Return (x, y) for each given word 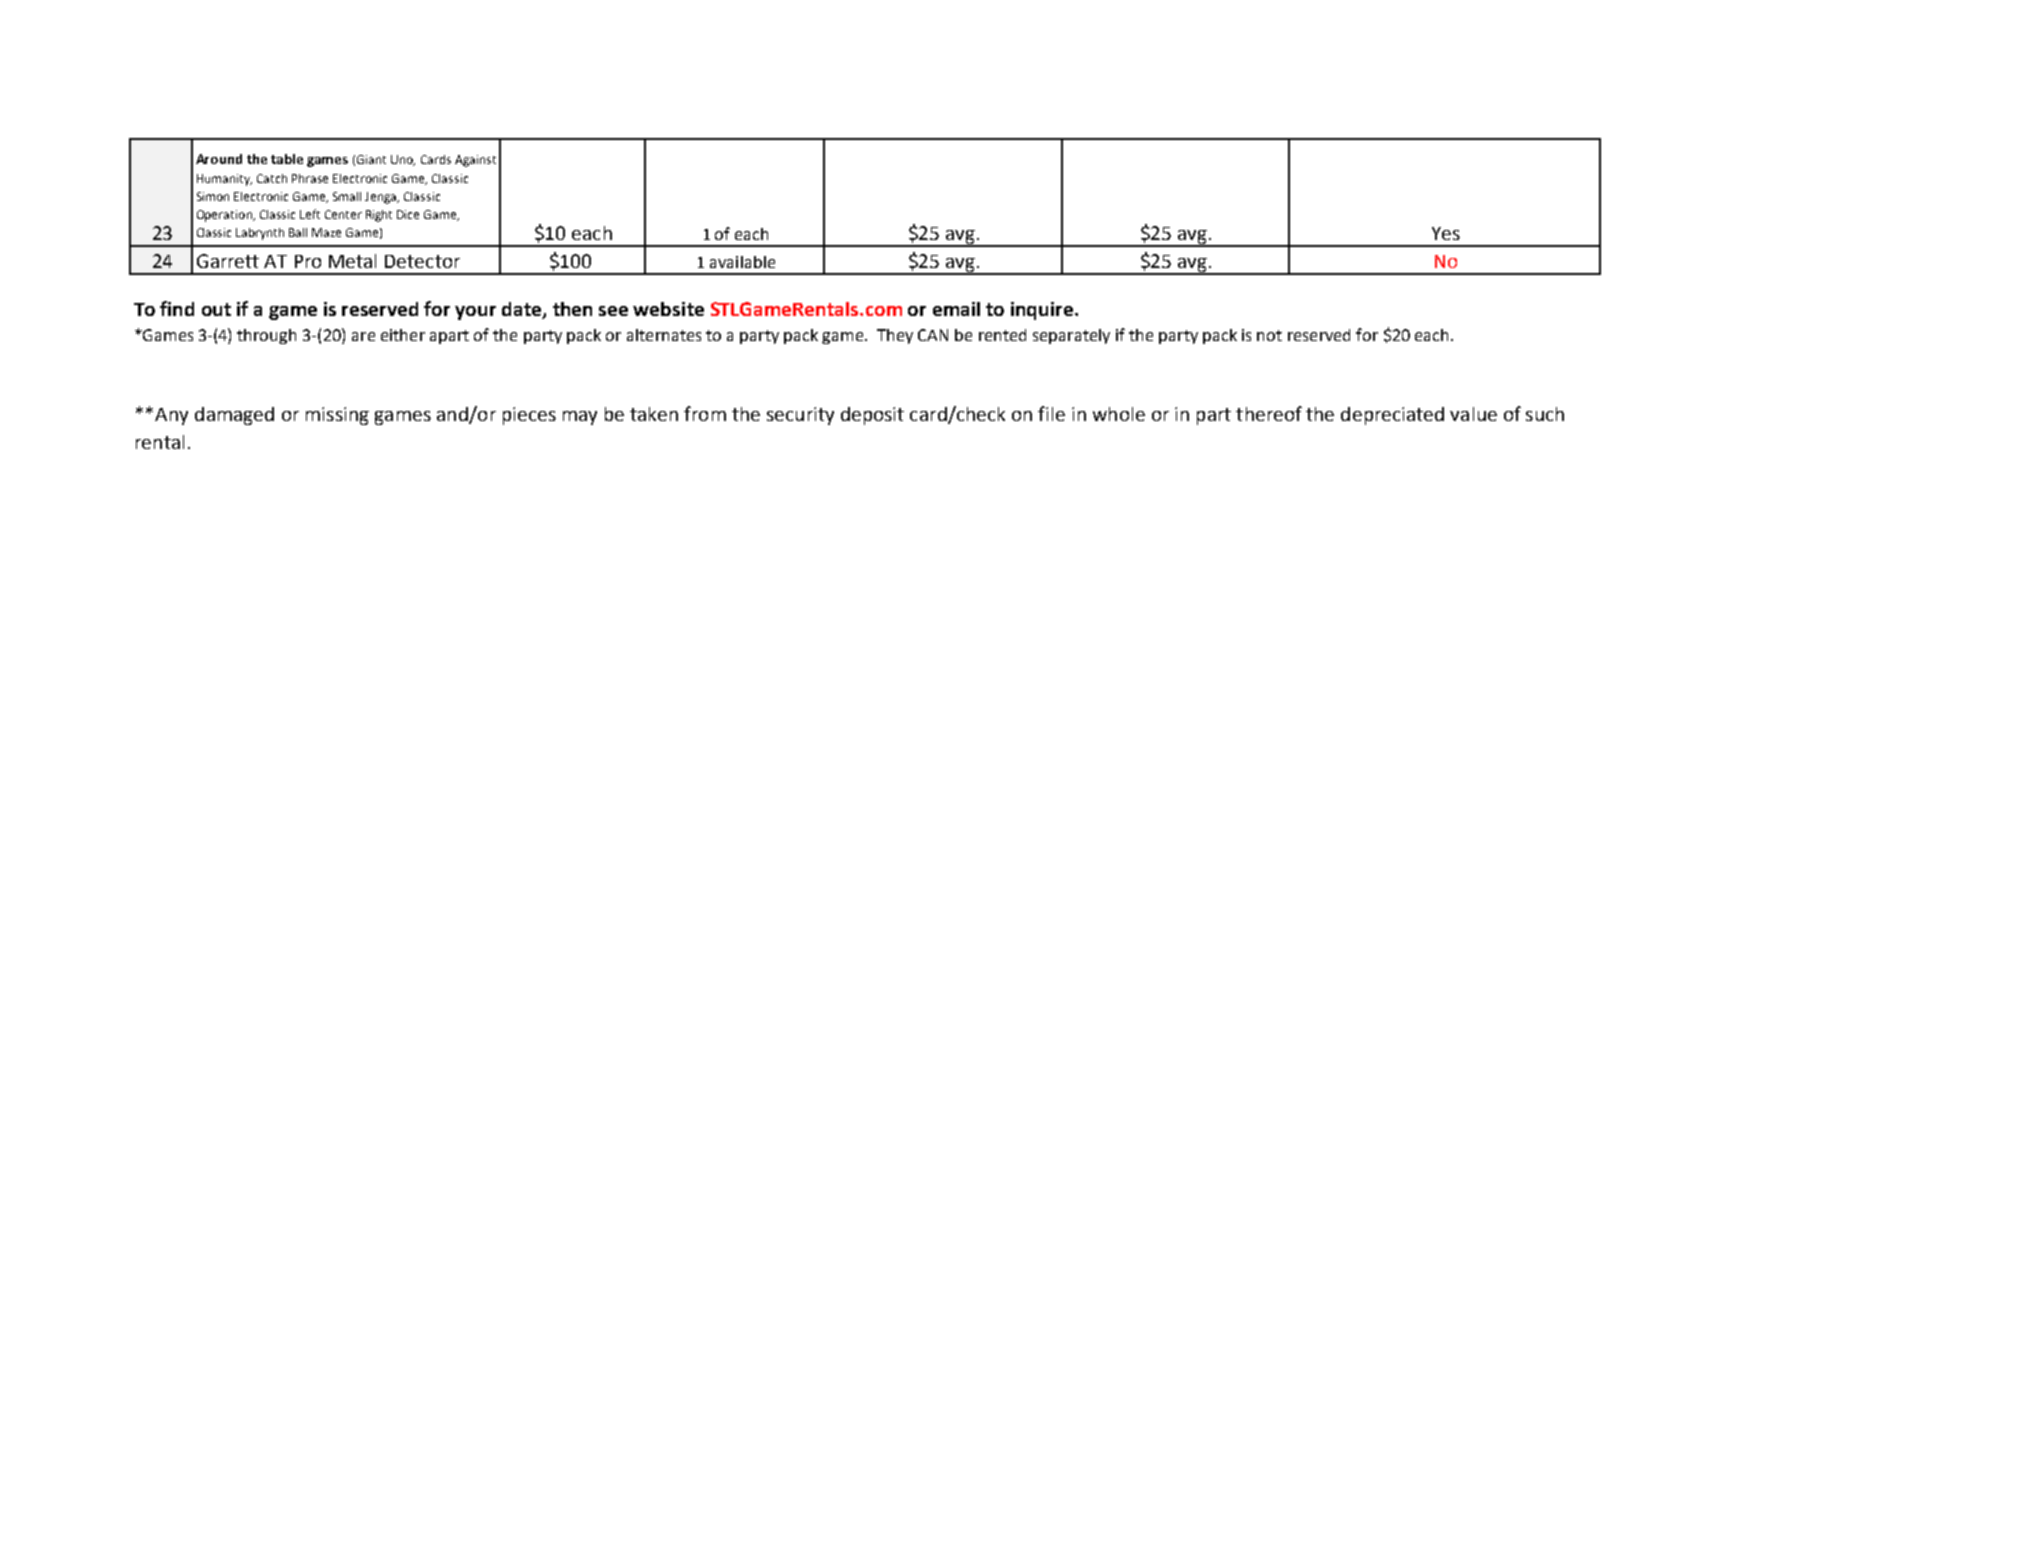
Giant (371, 159)
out (216, 309)
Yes (1446, 233)
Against (475, 161)
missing (337, 416)
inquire (1043, 311)
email (956, 309)
